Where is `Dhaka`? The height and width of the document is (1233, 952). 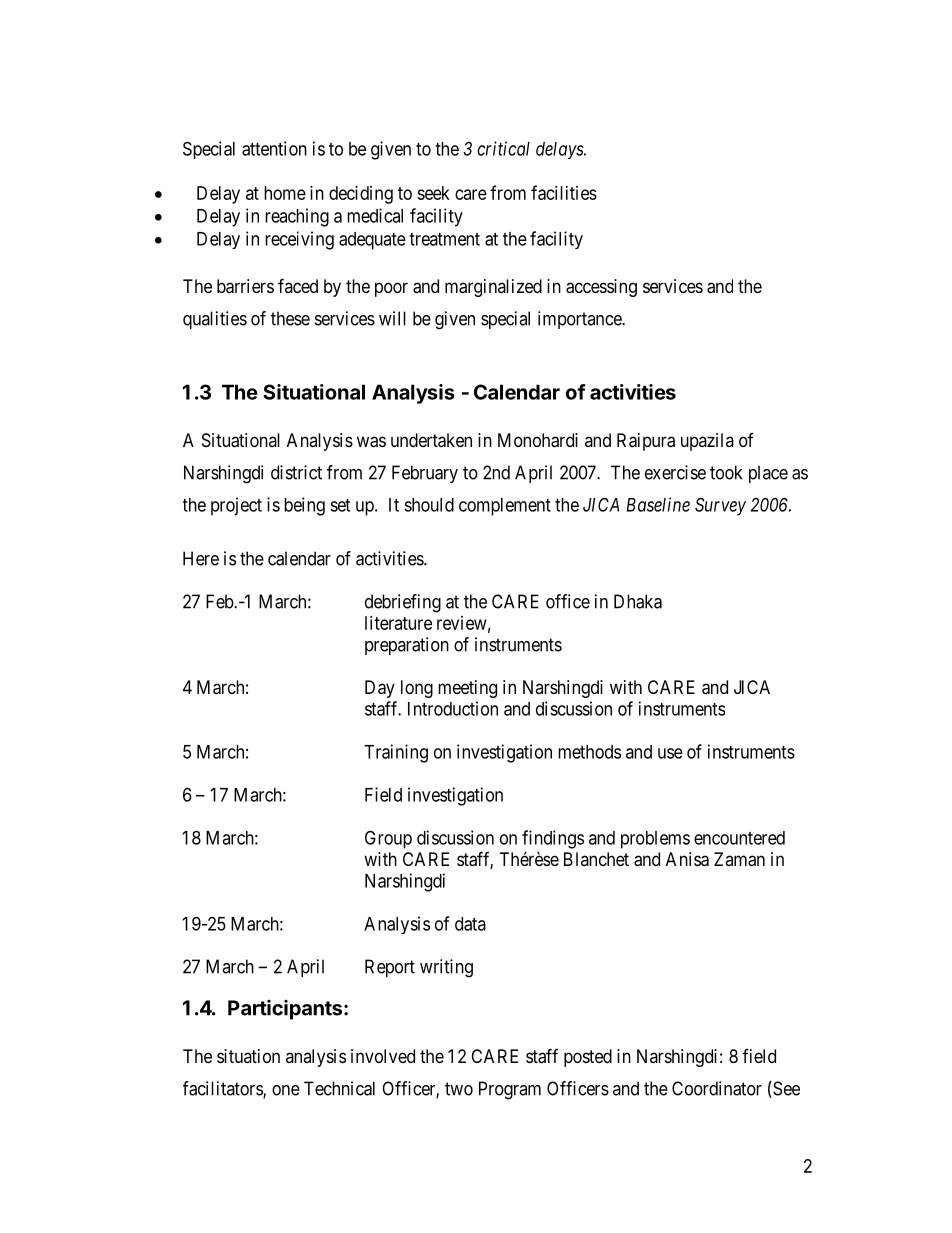
Dhaka is located at coordinates (638, 601).
